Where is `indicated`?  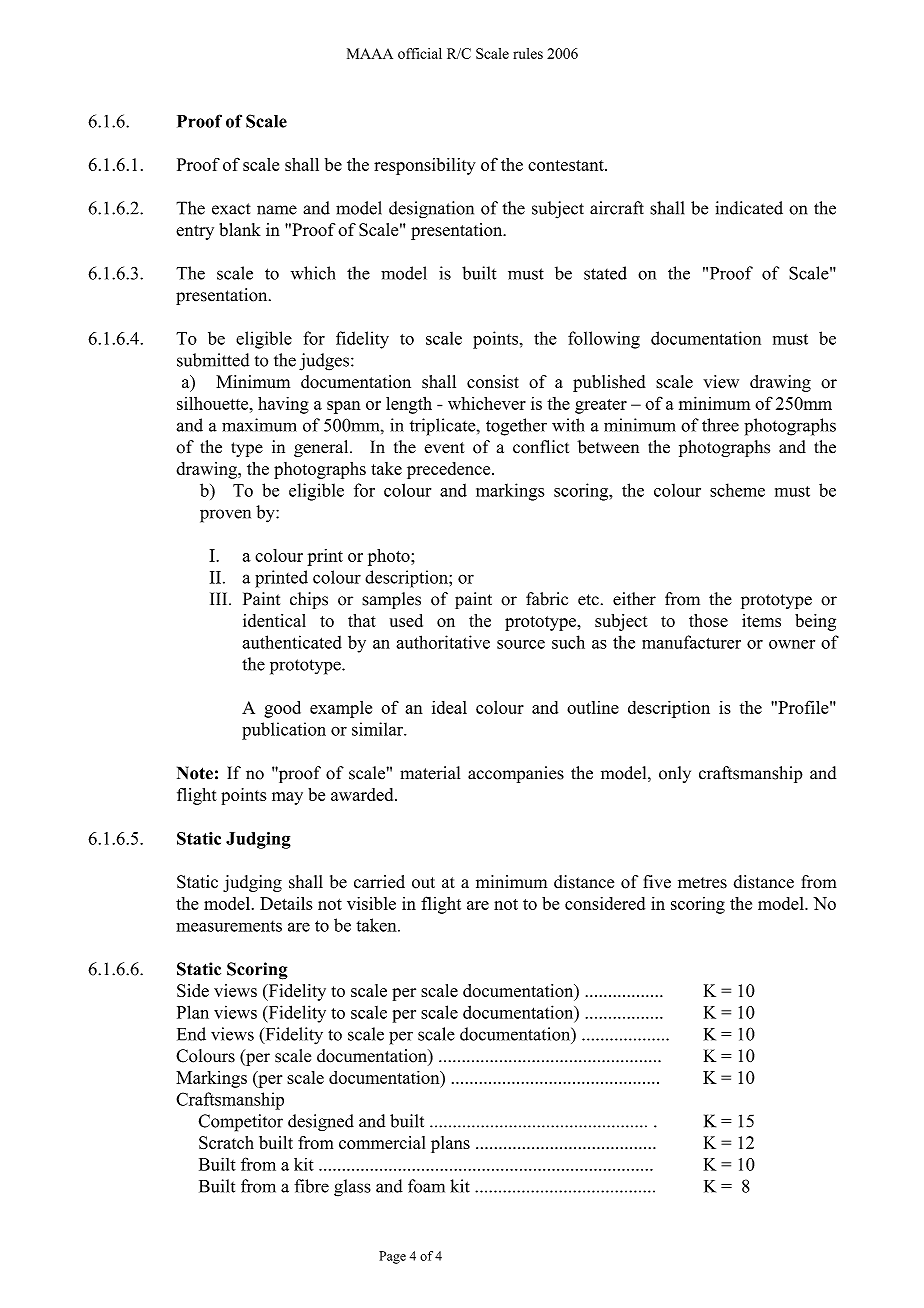
indicated is located at coordinates (749, 208).
